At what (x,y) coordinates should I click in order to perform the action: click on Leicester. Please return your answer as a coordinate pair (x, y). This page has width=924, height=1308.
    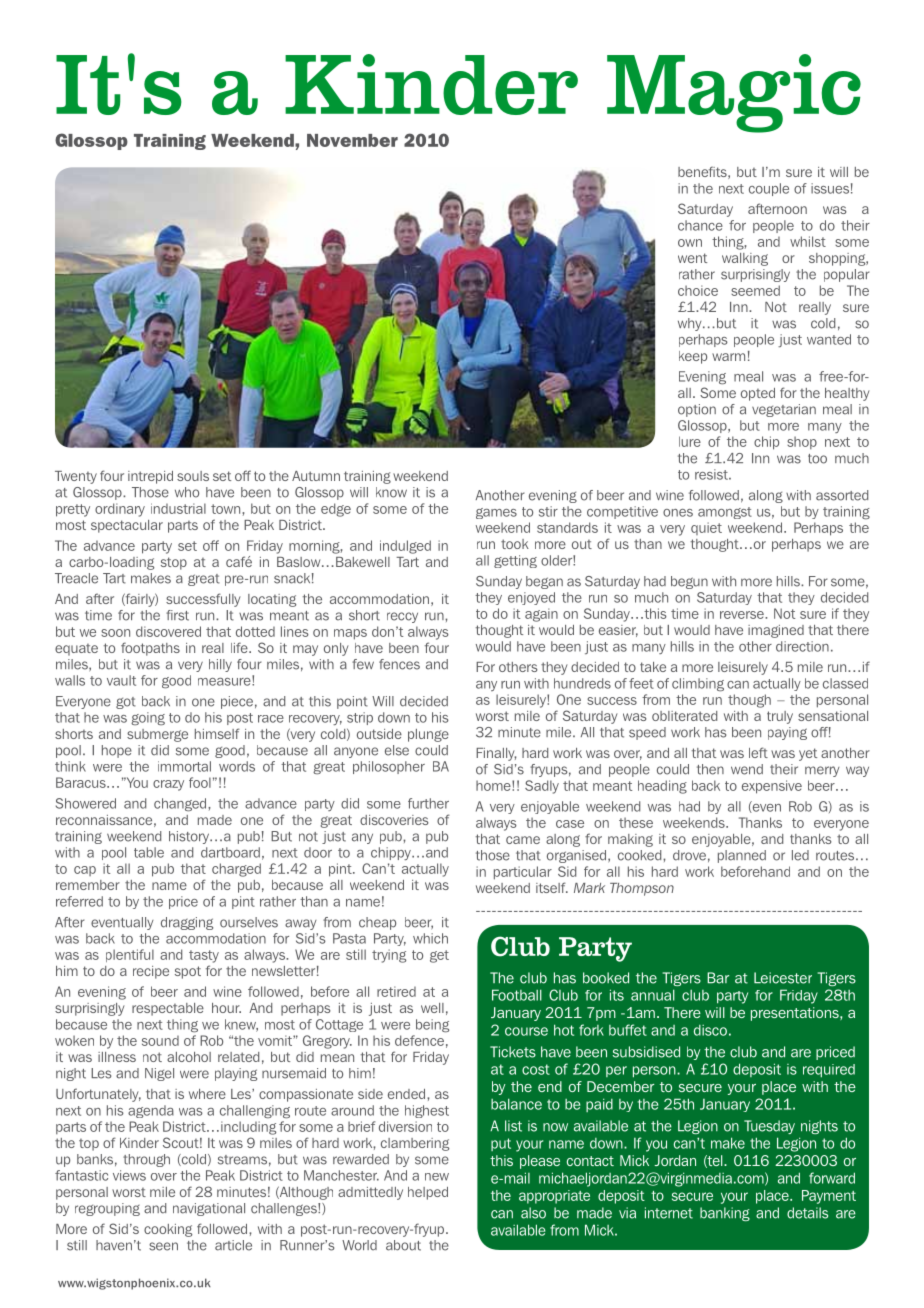
    Looking at the image, I should click on (783, 978).
